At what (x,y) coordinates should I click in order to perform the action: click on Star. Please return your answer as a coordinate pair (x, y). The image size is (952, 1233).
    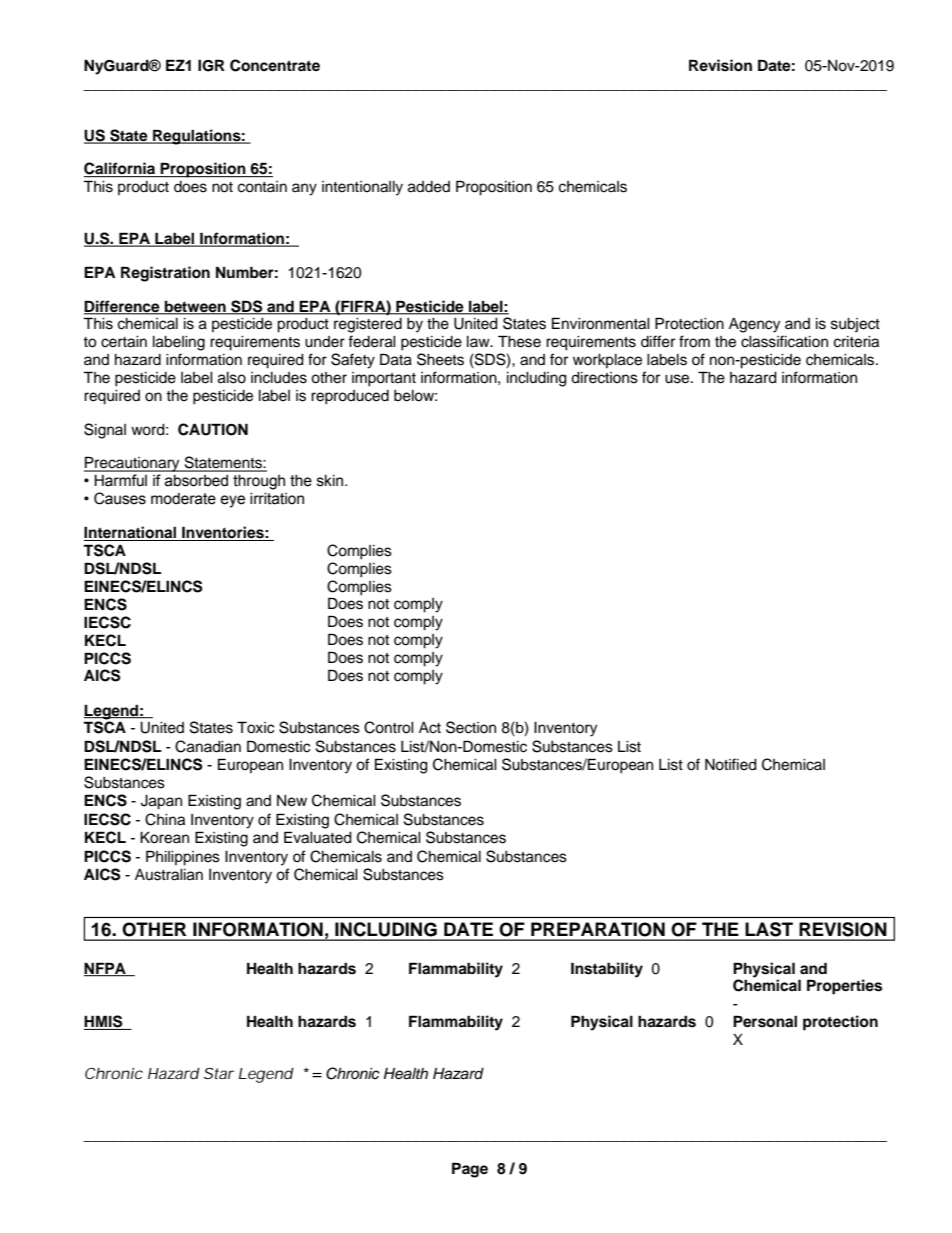
    Looking at the image, I should click on (219, 1073).
